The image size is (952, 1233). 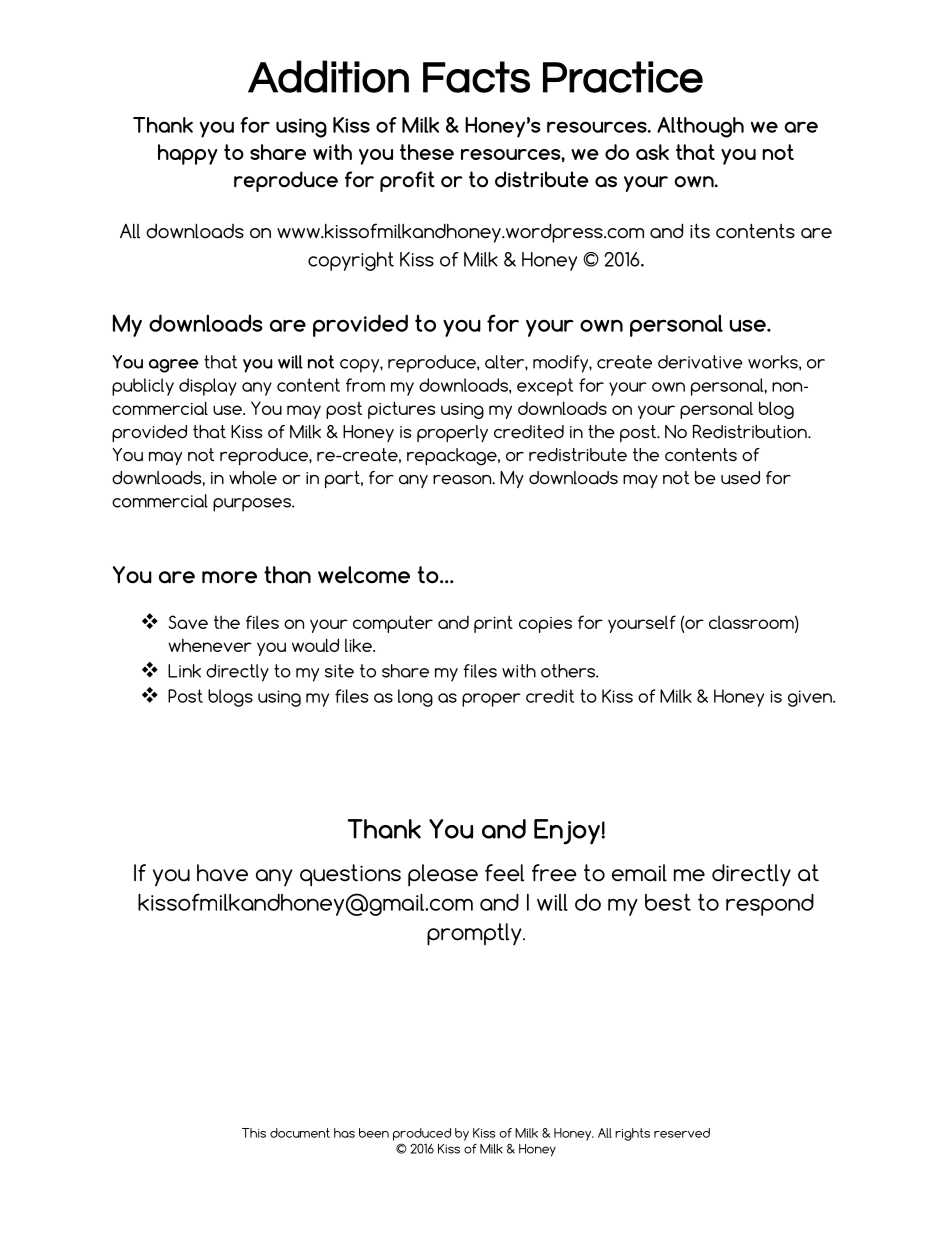 I want to click on used, so click(x=740, y=478).
